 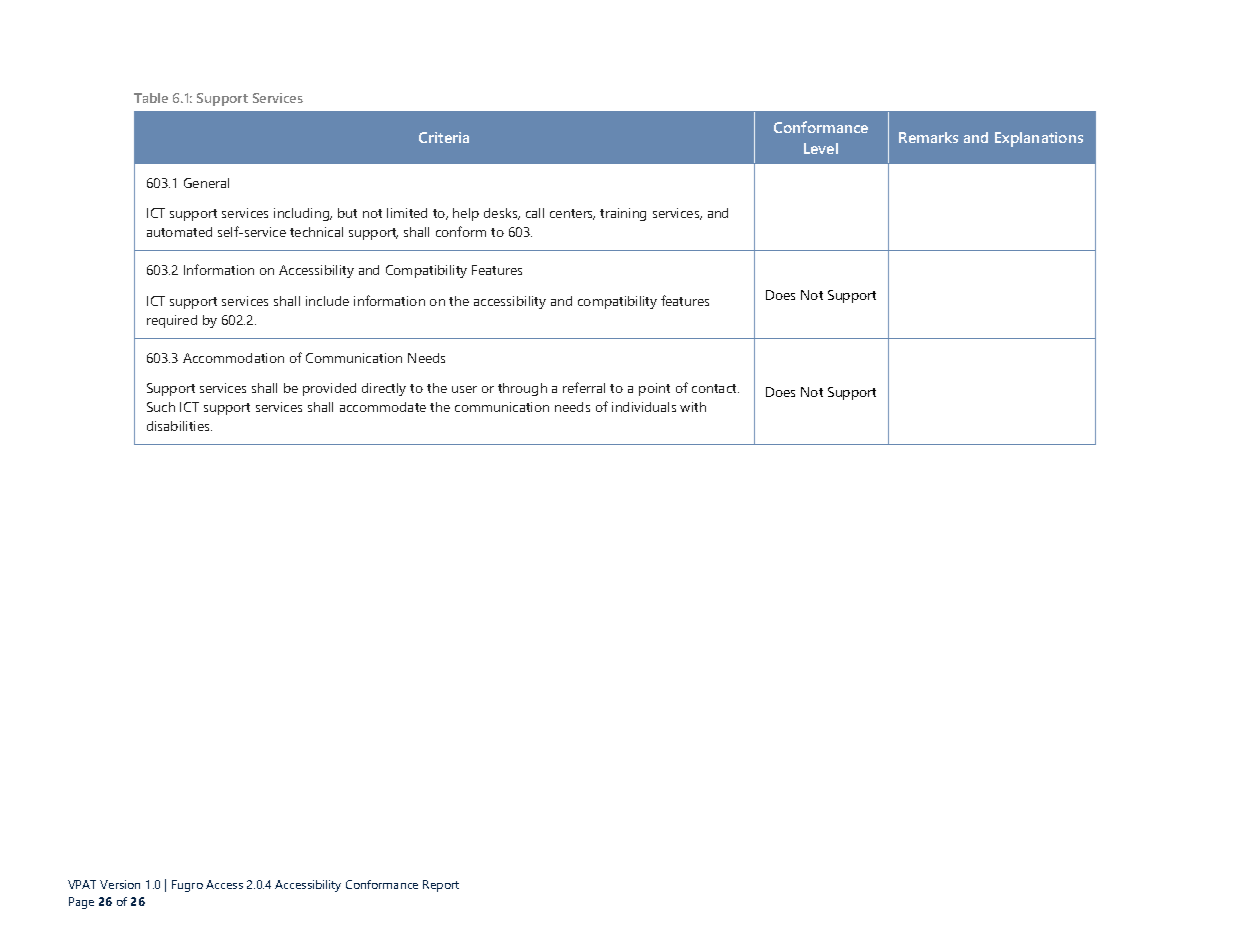 What do you see at coordinates (233, 358) in the screenshot?
I see `Accommodation` at bounding box center [233, 358].
